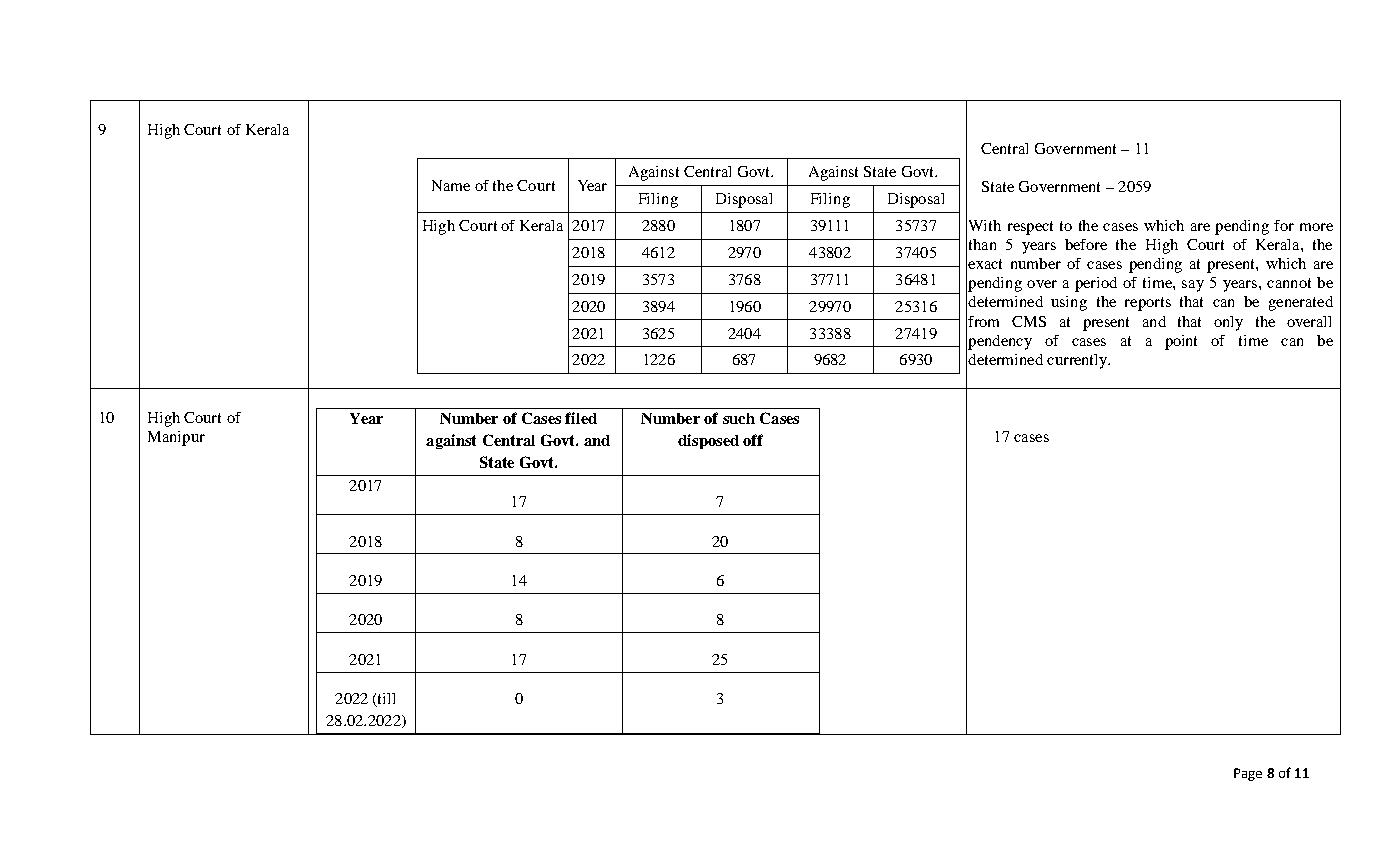 This screenshot has height=850, width=1400. Describe the element at coordinates (451, 185) in the screenshot. I see `Name` at that location.
